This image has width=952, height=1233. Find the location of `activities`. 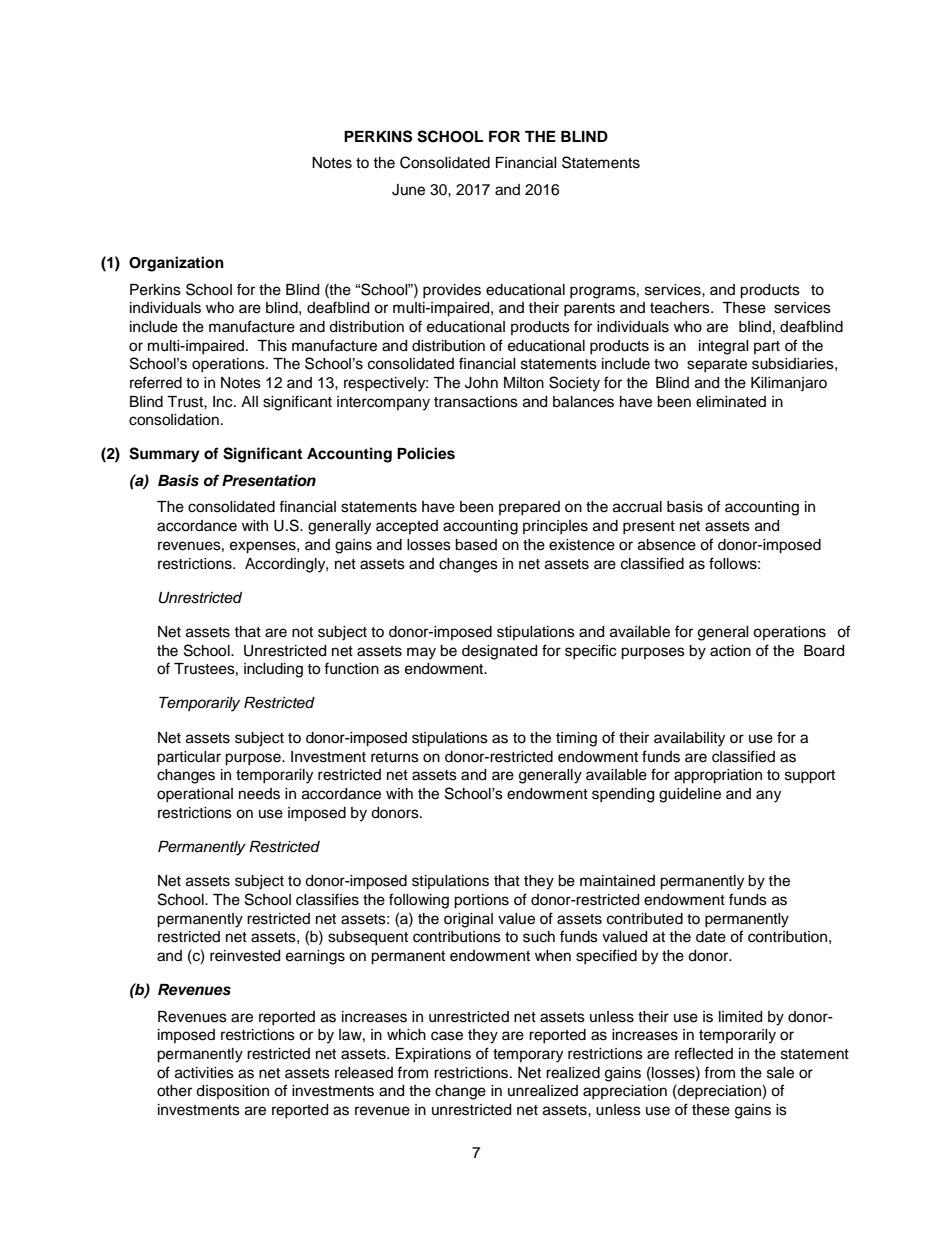

activities is located at coordinates (204, 1073).
